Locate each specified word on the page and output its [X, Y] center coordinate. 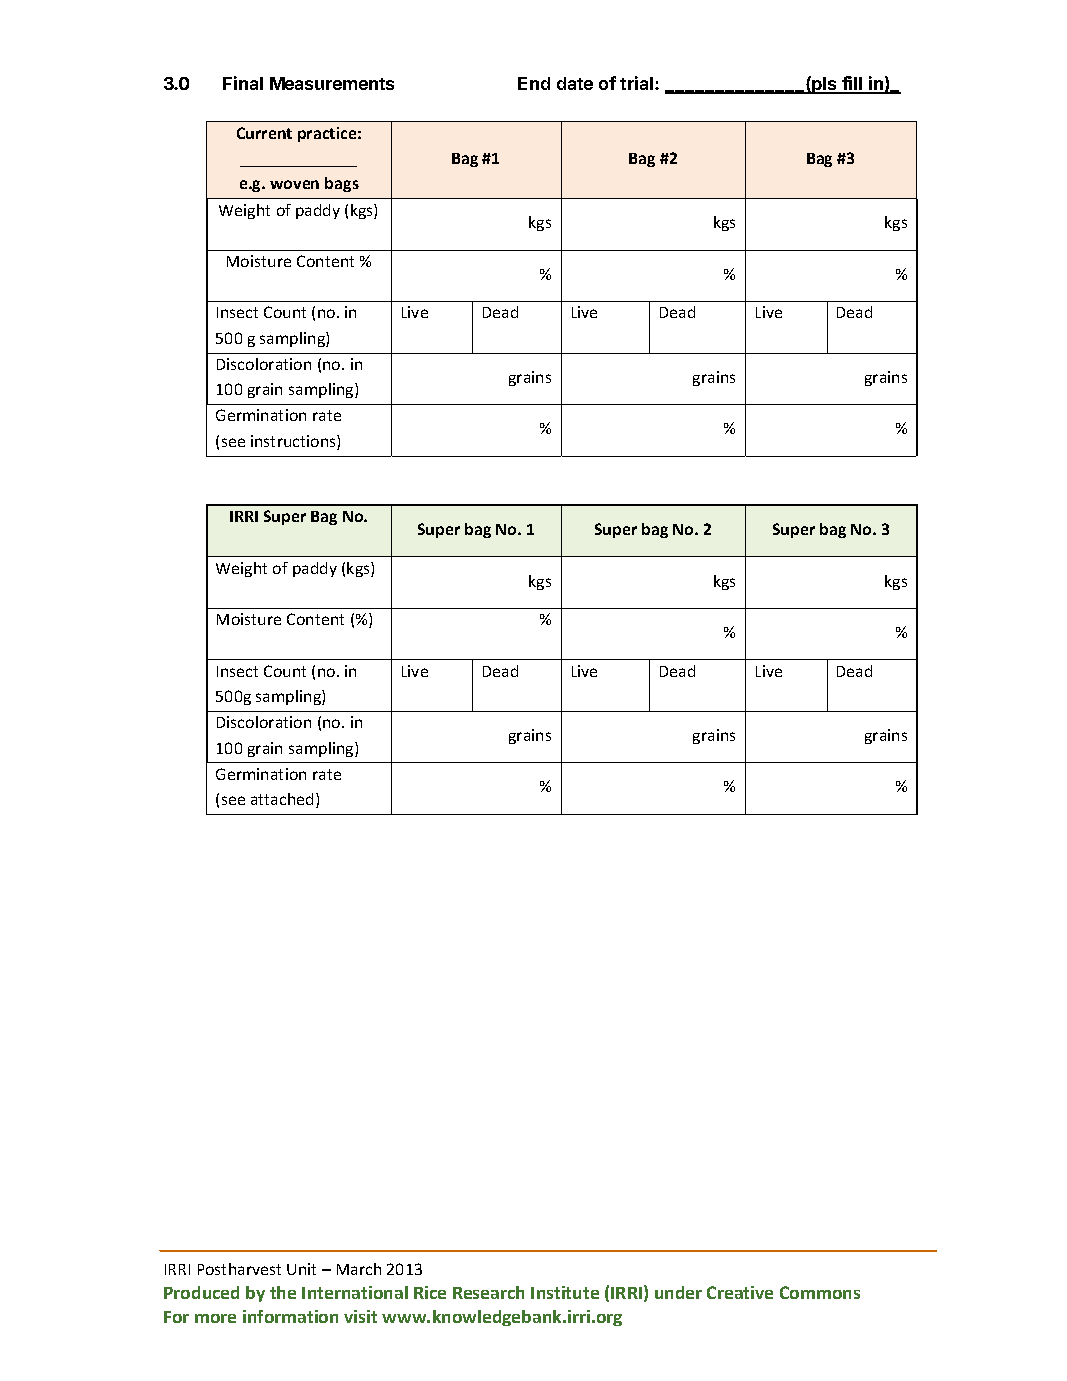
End [534, 83]
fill [852, 84]
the [283, 1292]
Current [264, 133]
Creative [740, 1292]
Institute [565, 1292]
